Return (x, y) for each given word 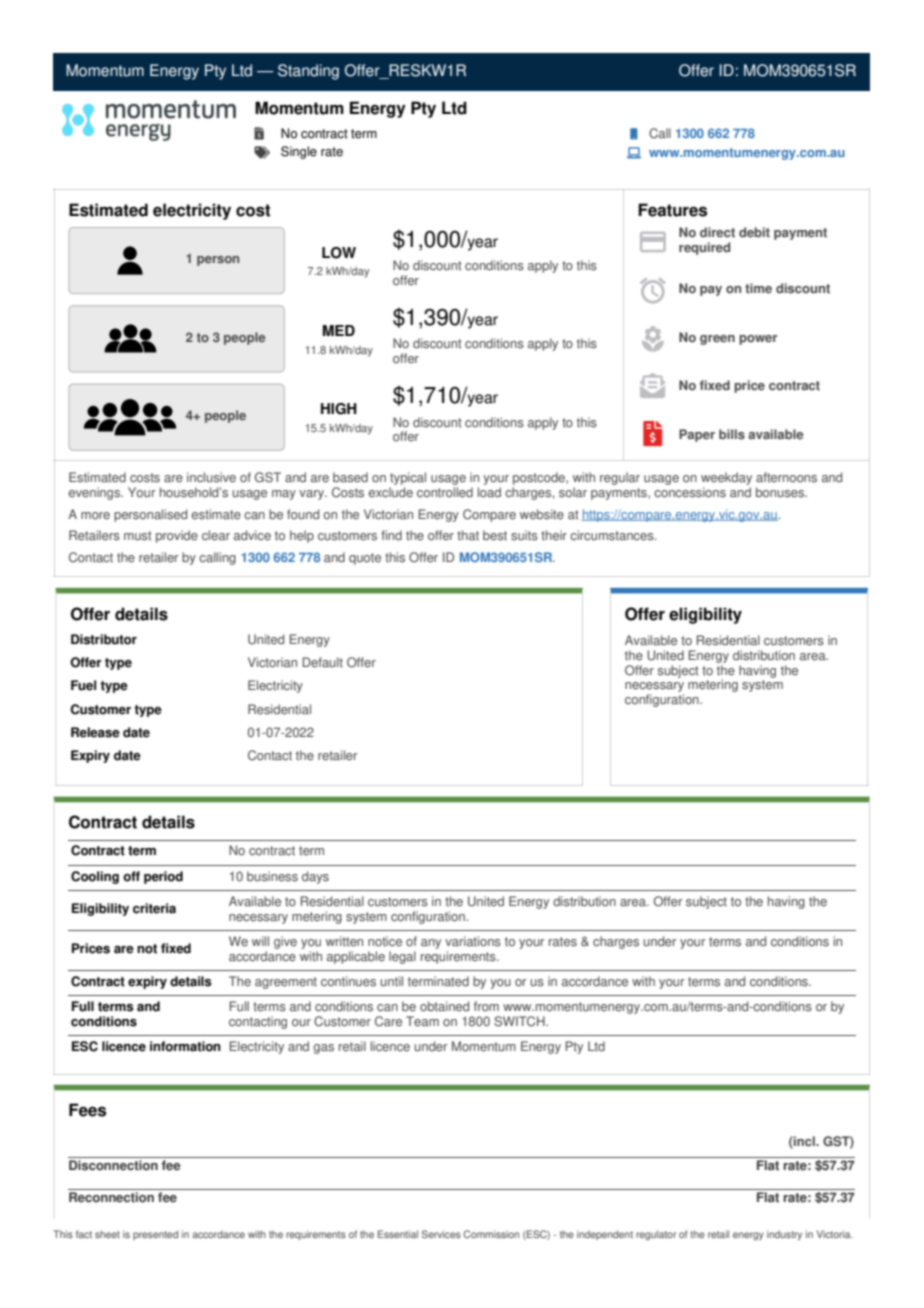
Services (441, 1234)
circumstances (613, 535)
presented (155, 1235)
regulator (656, 1235)
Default (322, 662)
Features (672, 210)
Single (299, 152)
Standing (308, 72)
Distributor (104, 639)
